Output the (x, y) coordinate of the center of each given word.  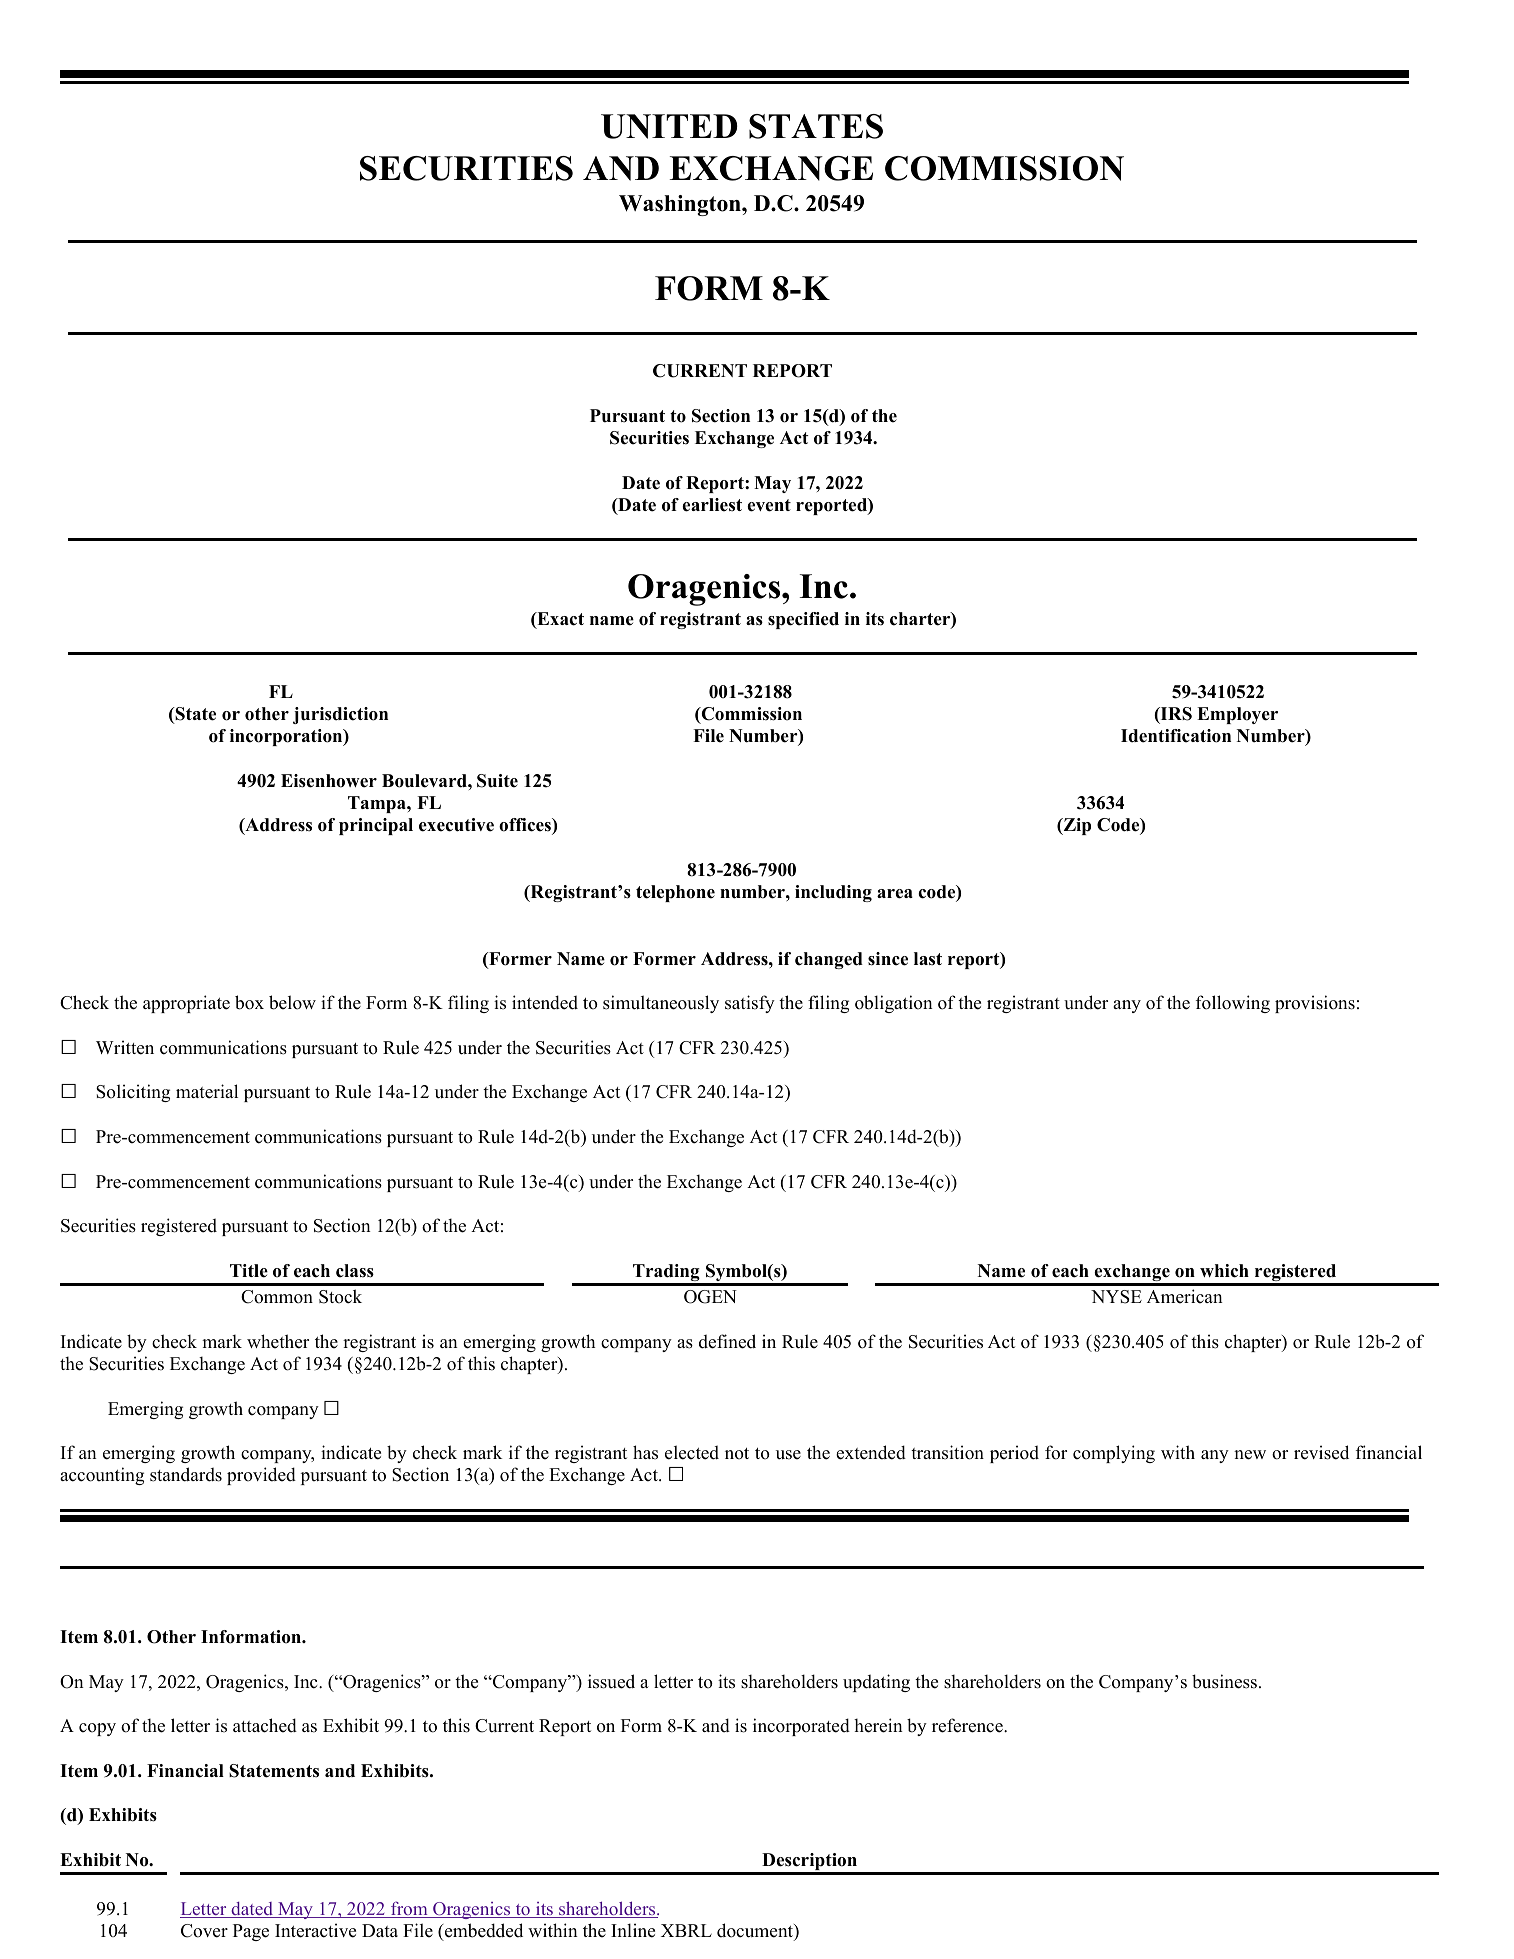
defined (727, 1341)
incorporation (287, 737)
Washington (681, 205)
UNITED (669, 126)
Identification (1176, 736)
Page (251, 1932)
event (769, 505)
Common (277, 1297)
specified (803, 620)
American (1185, 1296)
